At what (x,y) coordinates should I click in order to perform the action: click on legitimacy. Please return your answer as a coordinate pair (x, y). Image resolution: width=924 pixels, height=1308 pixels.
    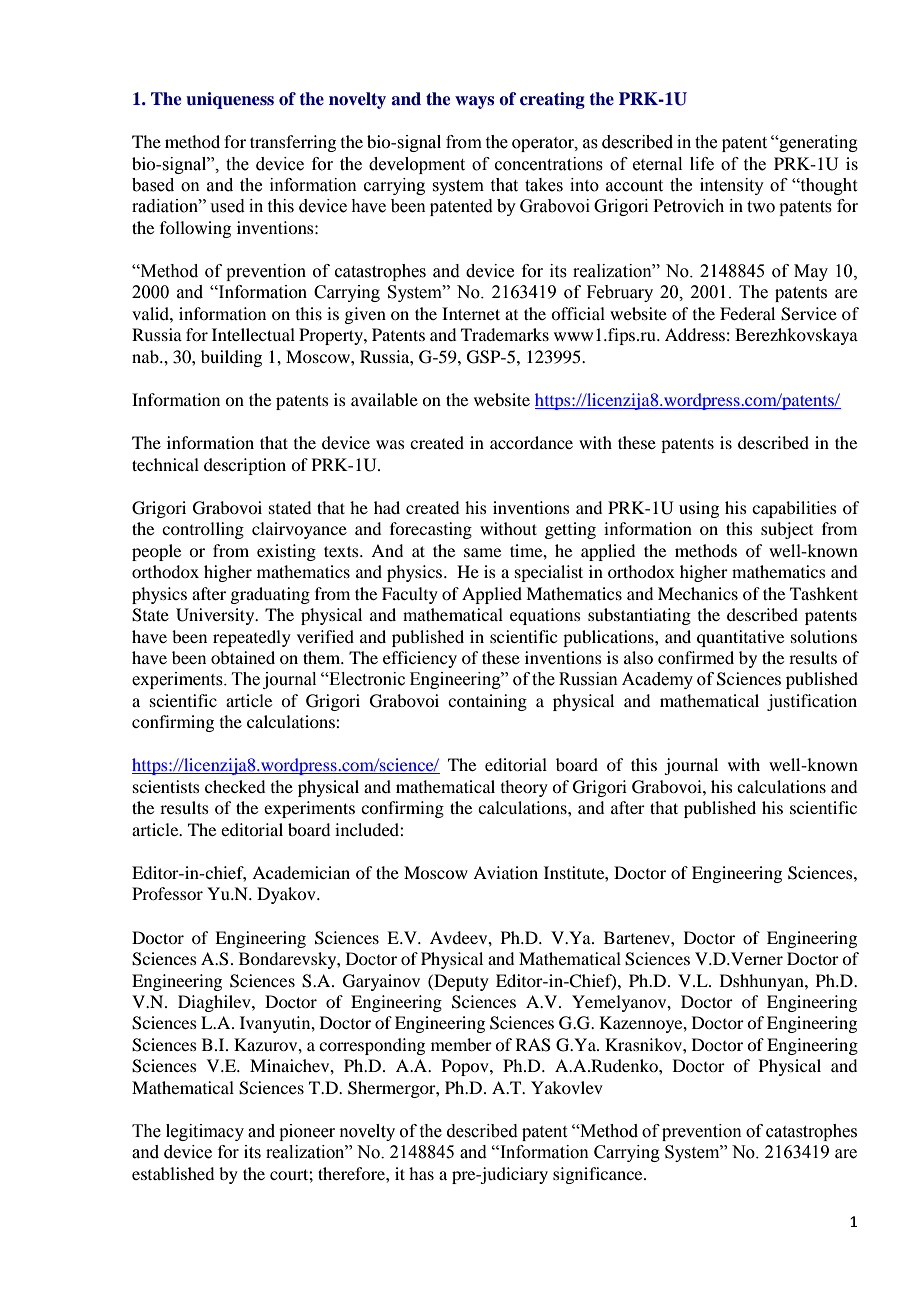
    Looking at the image, I should click on (205, 1132).
